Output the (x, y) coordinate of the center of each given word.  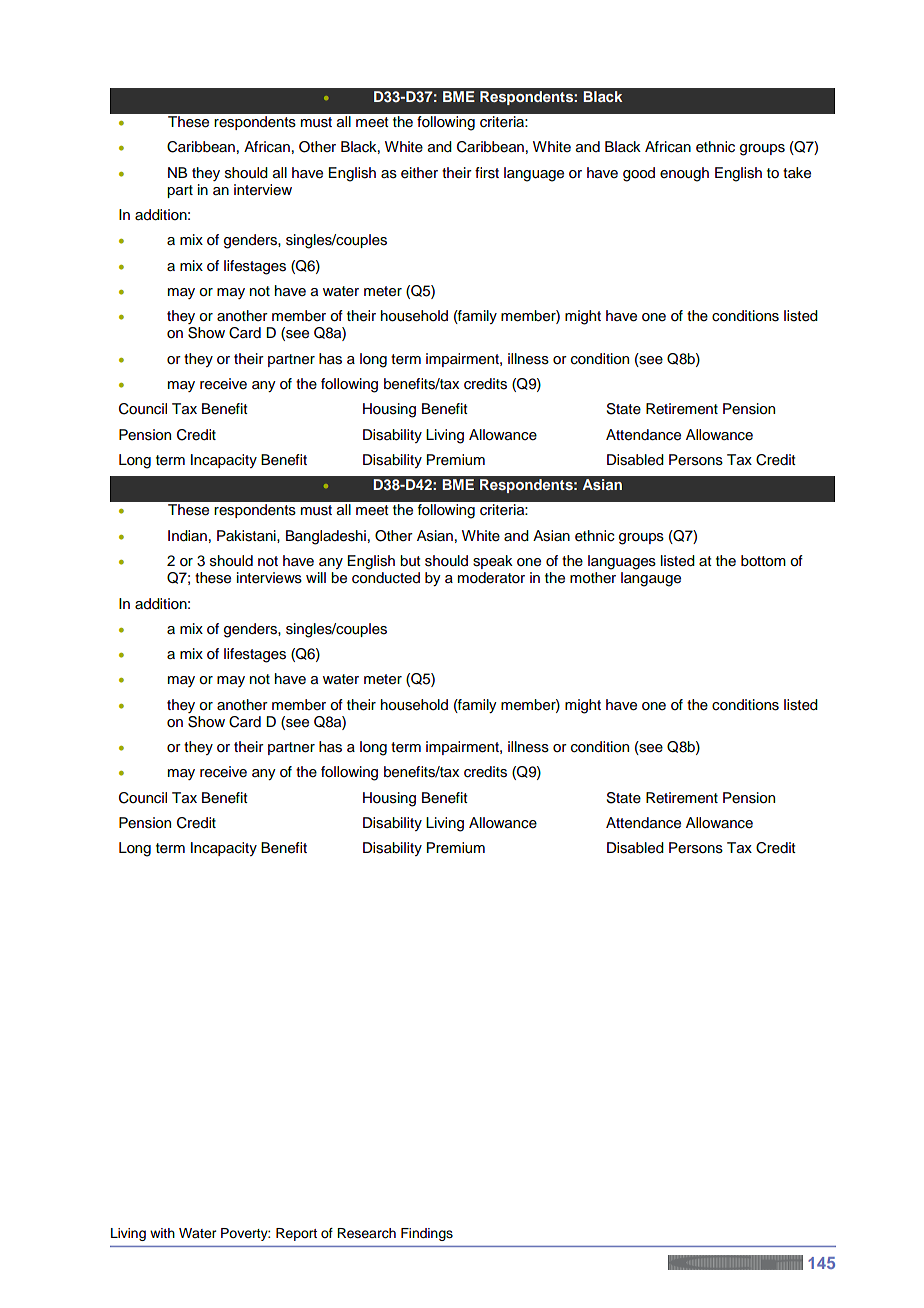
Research (366, 1233)
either (419, 173)
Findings (427, 1234)
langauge (651, 579)
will (316, 577)
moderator (491, 578)
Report (296, 1234)
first (487, 173)
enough (684, 174)
